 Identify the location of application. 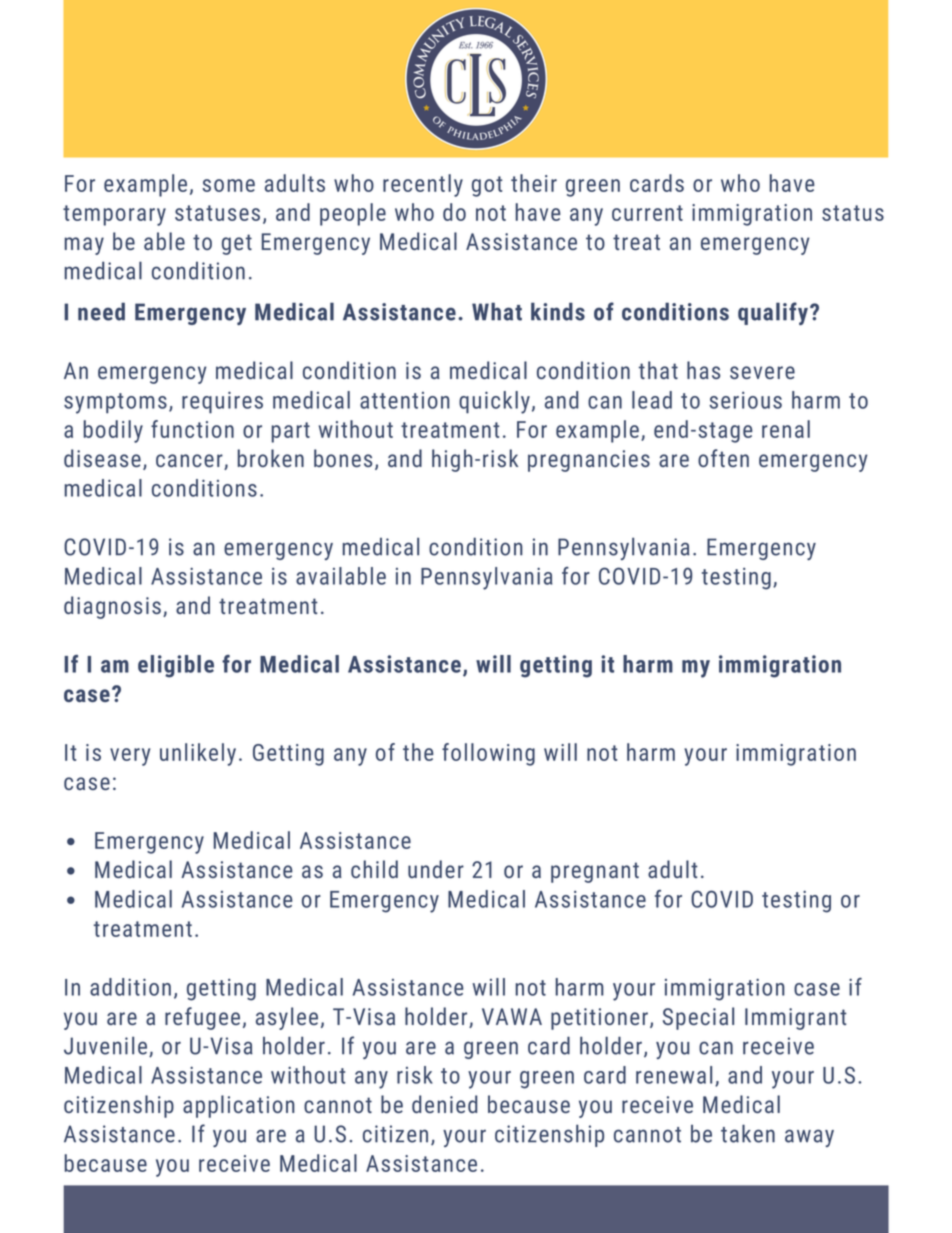
(238, 1106).
